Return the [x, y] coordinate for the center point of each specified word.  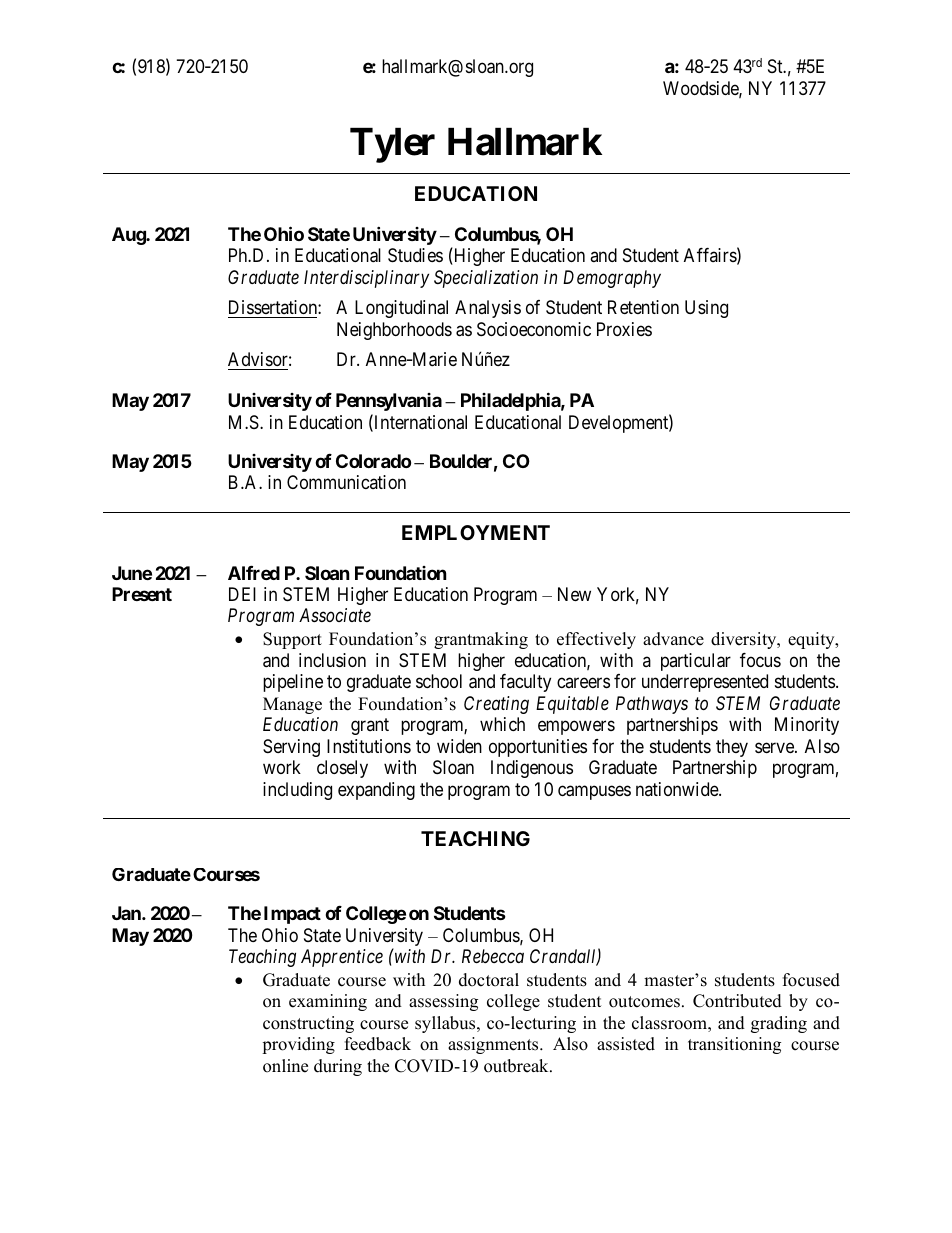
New [574, 594]
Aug [129, 236]
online [285, 1066]
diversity [745, 640]
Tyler [392, 145]
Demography [612, 279]
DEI [242, 594]
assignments [494, 1045]
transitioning [734, 1045]
